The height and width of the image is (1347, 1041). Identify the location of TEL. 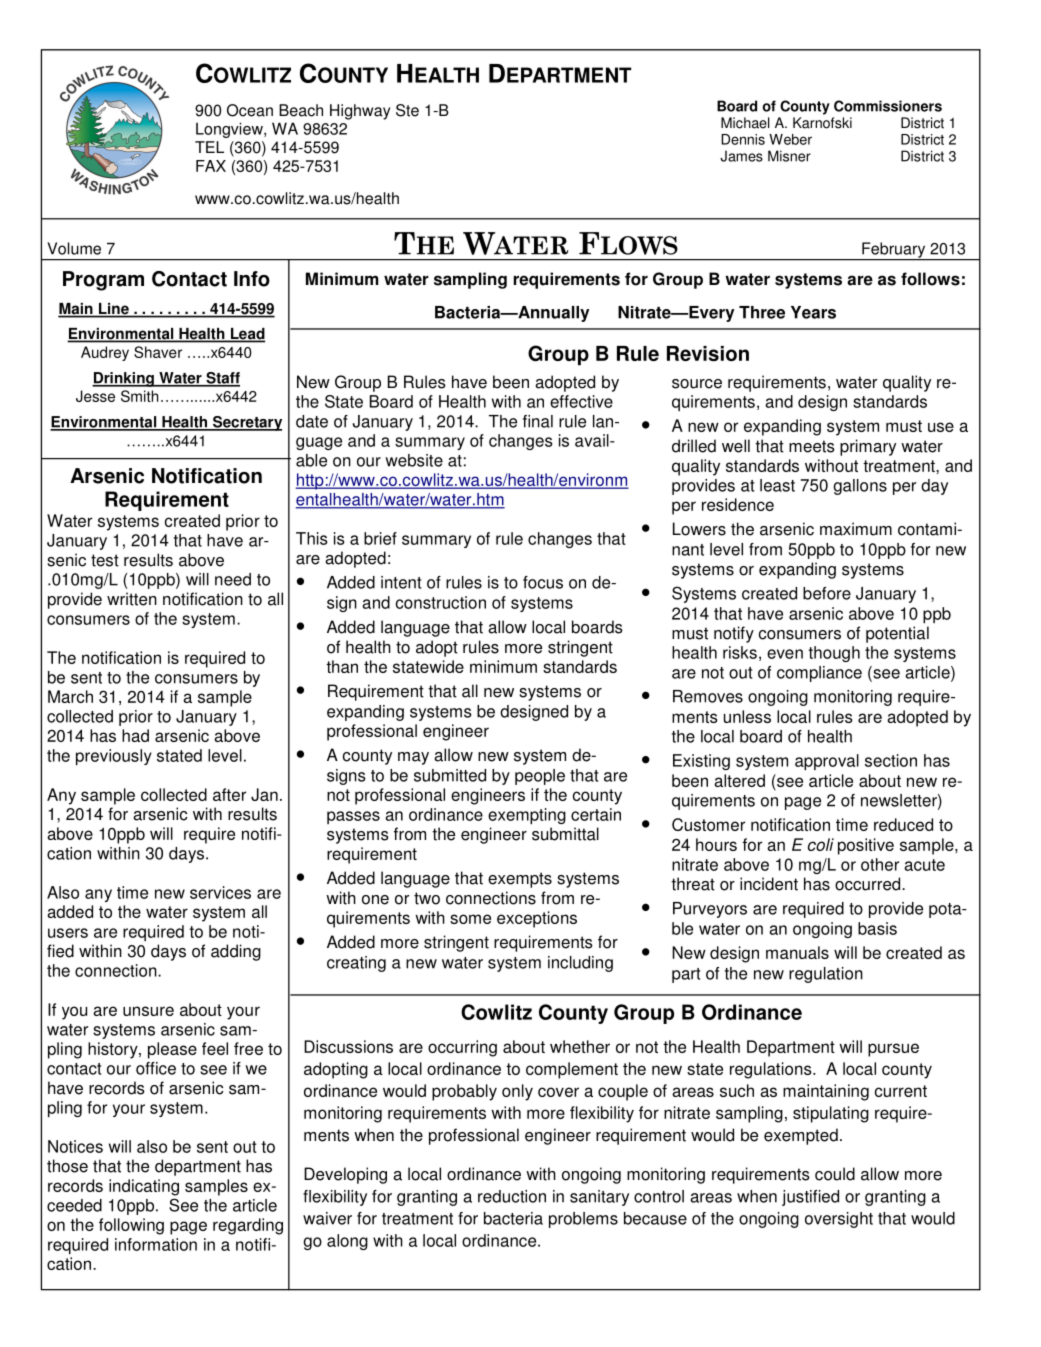
(209, 147).
